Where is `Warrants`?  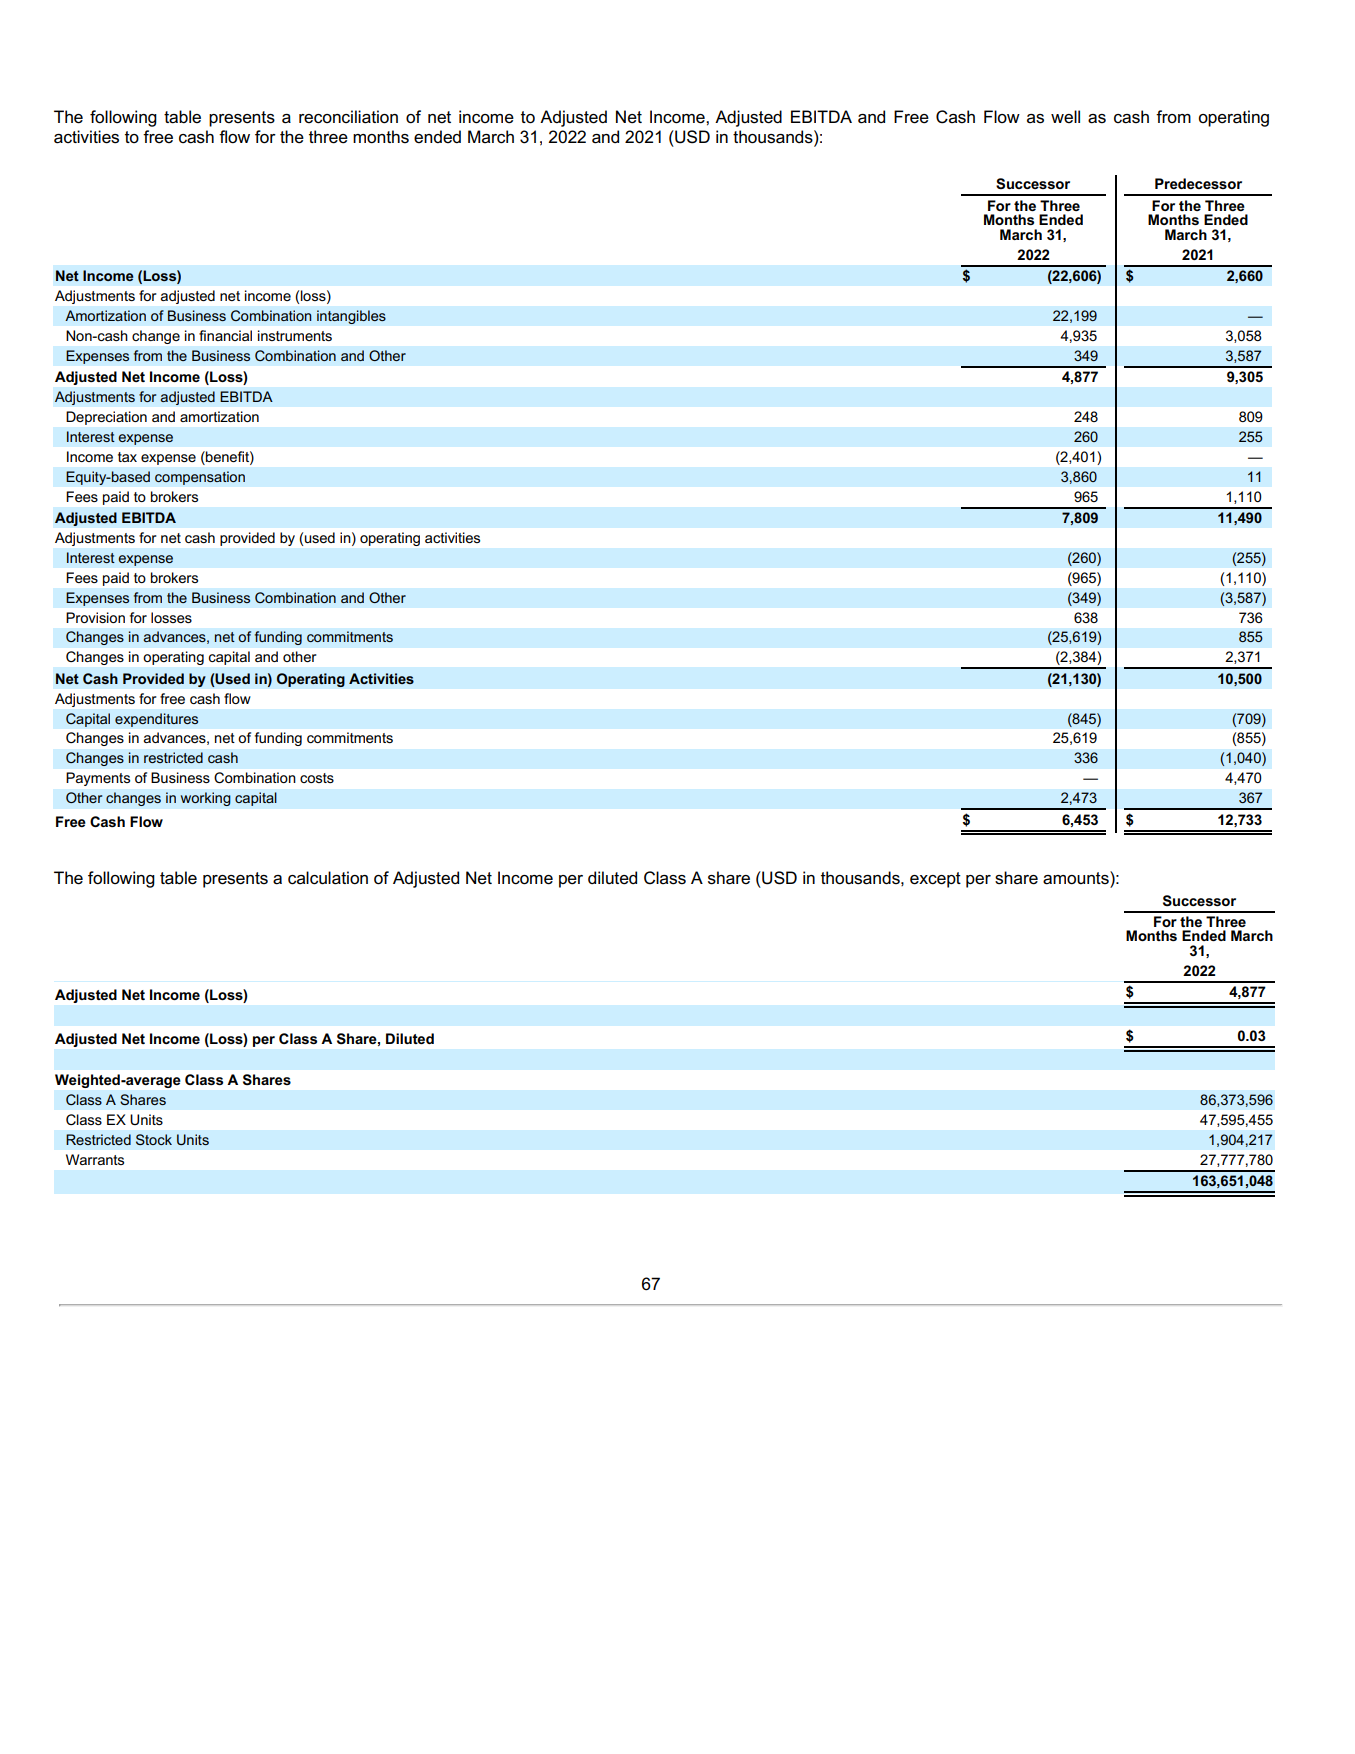
Warrants is located at coordinates (95, 1159).
